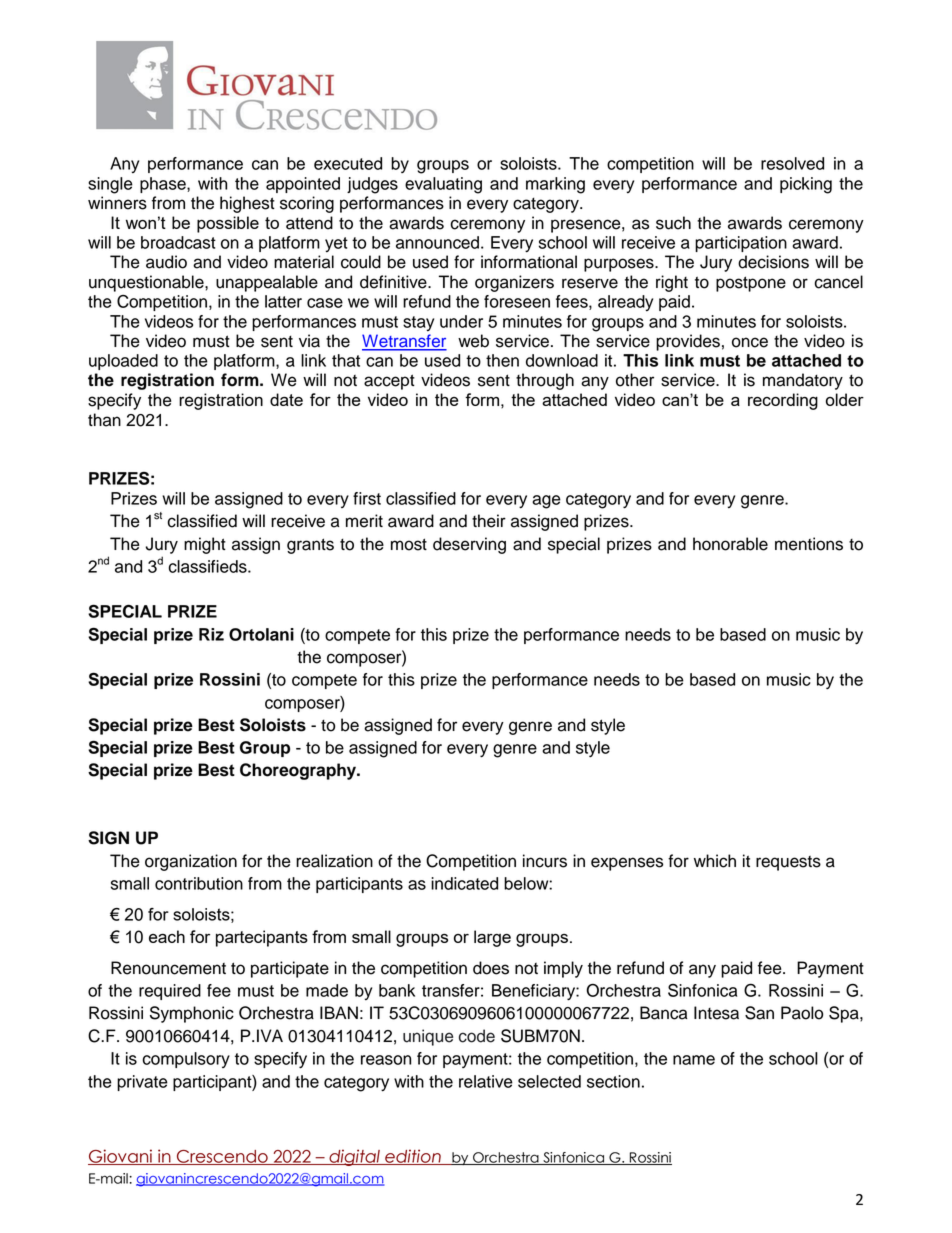 The height and width of the screenshot is (1233, 952). Describe the element at coordinates (694, 1060) in the screenshot. I see `name` at that location.
